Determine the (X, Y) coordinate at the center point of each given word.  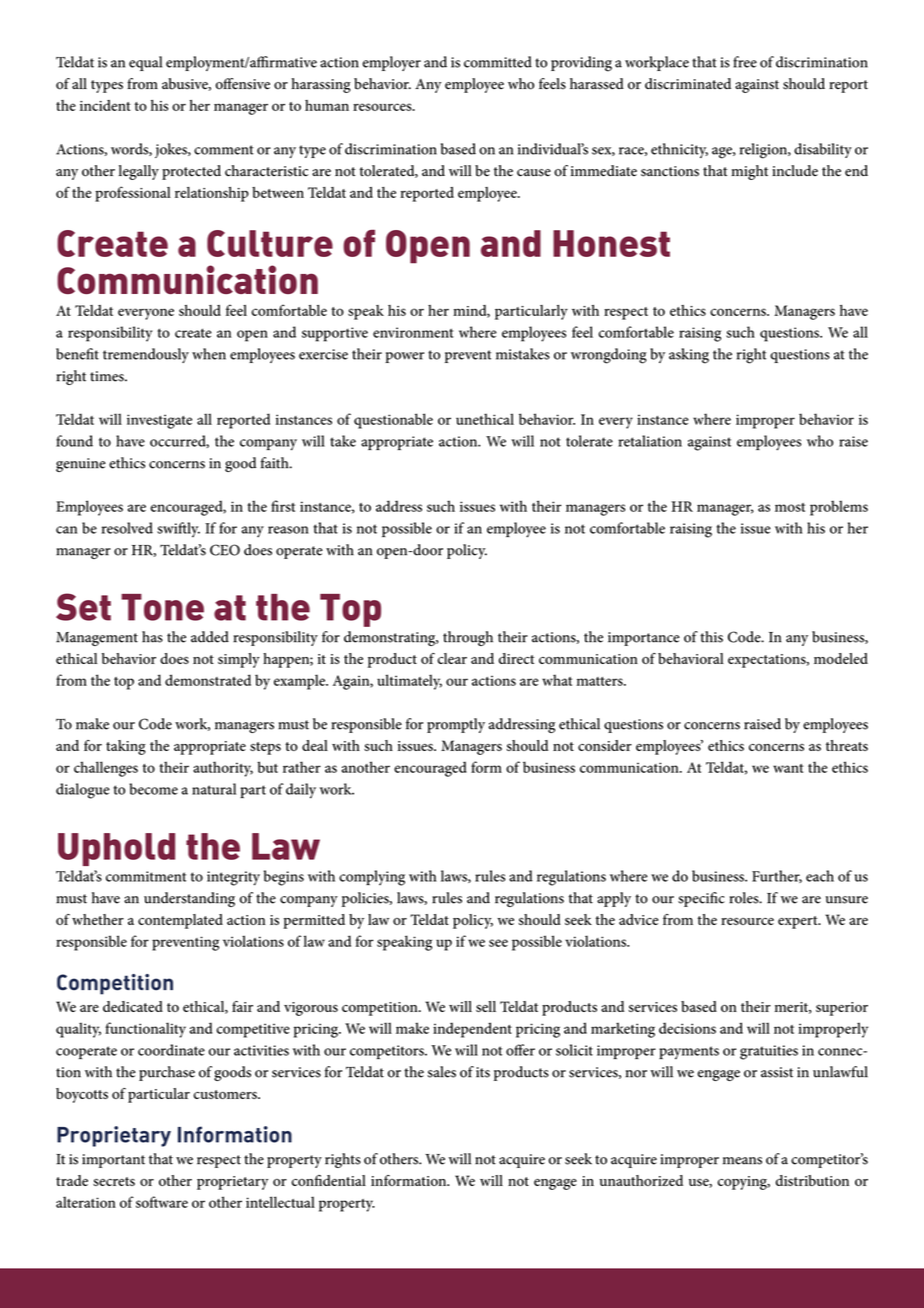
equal (145, 63)
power (404, 357)
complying (372, 878)
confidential (328, 1180)
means (742, 1161)
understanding (189, 899)
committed (498, 62)
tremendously (146, 355)
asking (689, 356)
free (745, 62)
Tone (162, 607)
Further (777, 876)
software (162, 1202)
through (468, 638)
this (711, 637)
